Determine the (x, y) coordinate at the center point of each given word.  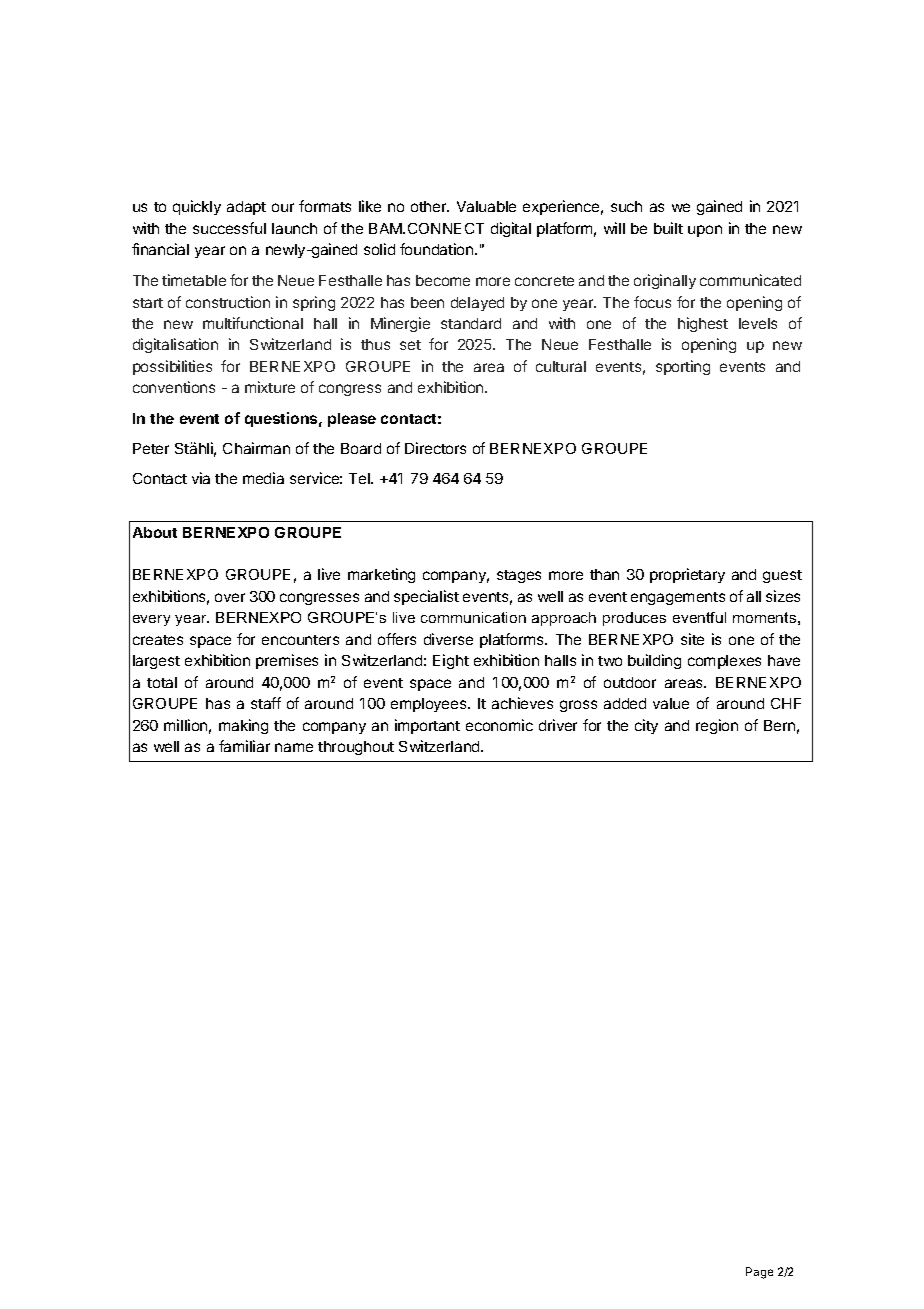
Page (759, 1273)
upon (705, 231)
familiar (244, 746)
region (717, 726)
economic (499, 725)
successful (229, 228)
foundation (436, 249)
